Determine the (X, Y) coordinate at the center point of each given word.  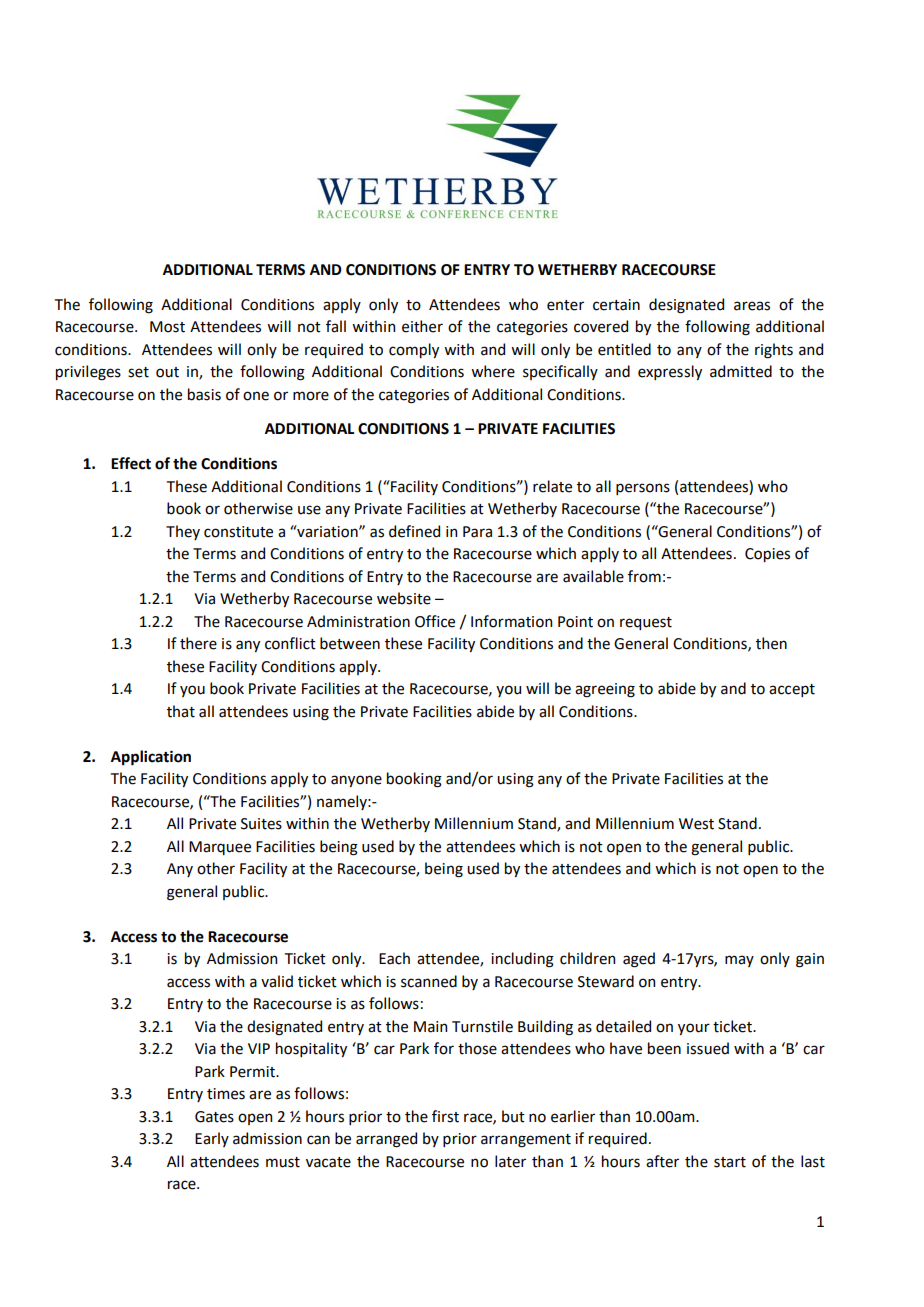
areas (752, 306)
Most (167, 327)
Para (477, 532)
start (730, 1162)
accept (792, 690)
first (445, 1116)
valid (277, 981)
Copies (767, 555)
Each (394, 958)
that (181, 711)
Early (212, 1139)
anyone (356, 781)
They (183, 532)
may (739, 961)
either (422, 326)
